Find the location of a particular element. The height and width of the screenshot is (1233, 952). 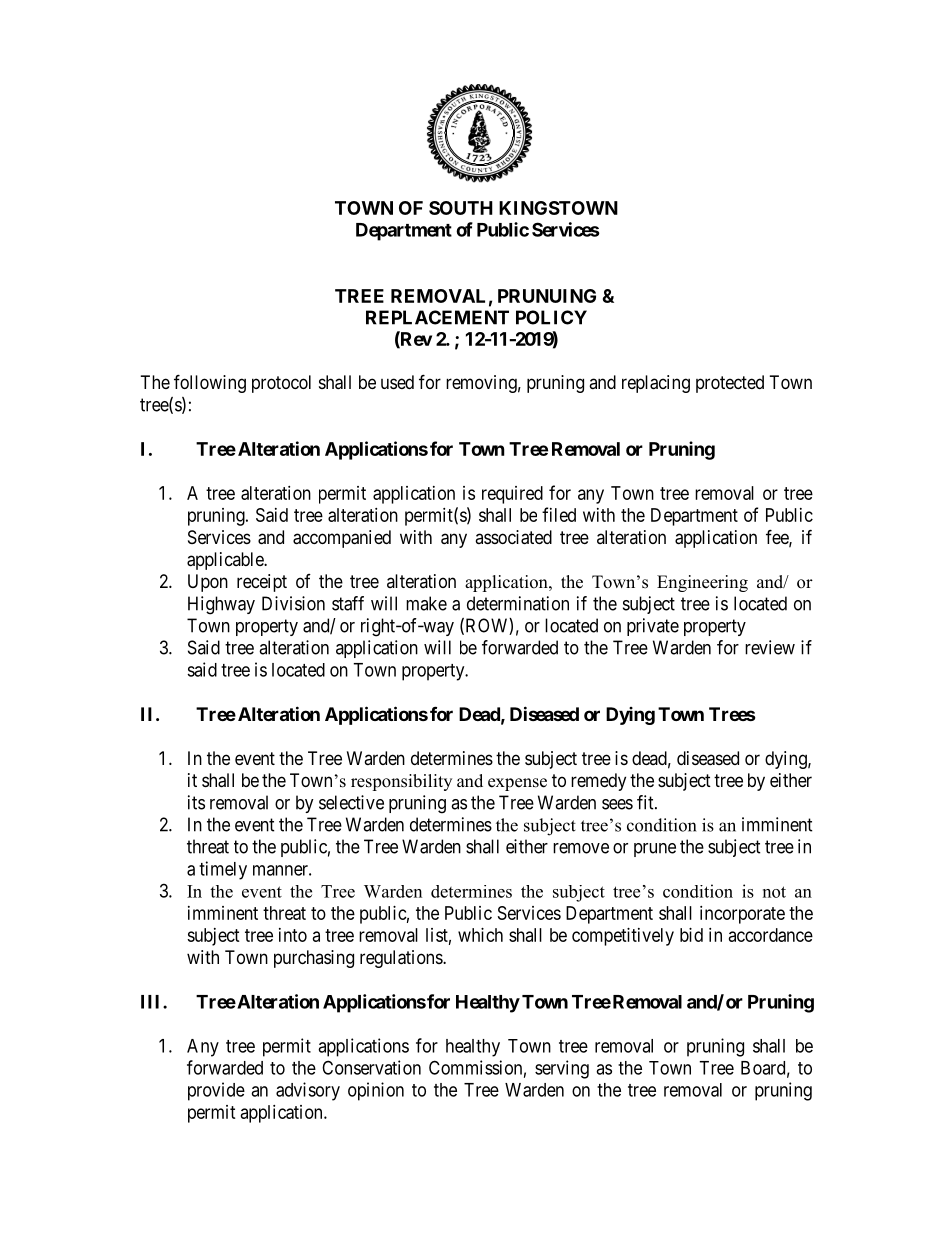

required is located at coordinates (512, 495).
